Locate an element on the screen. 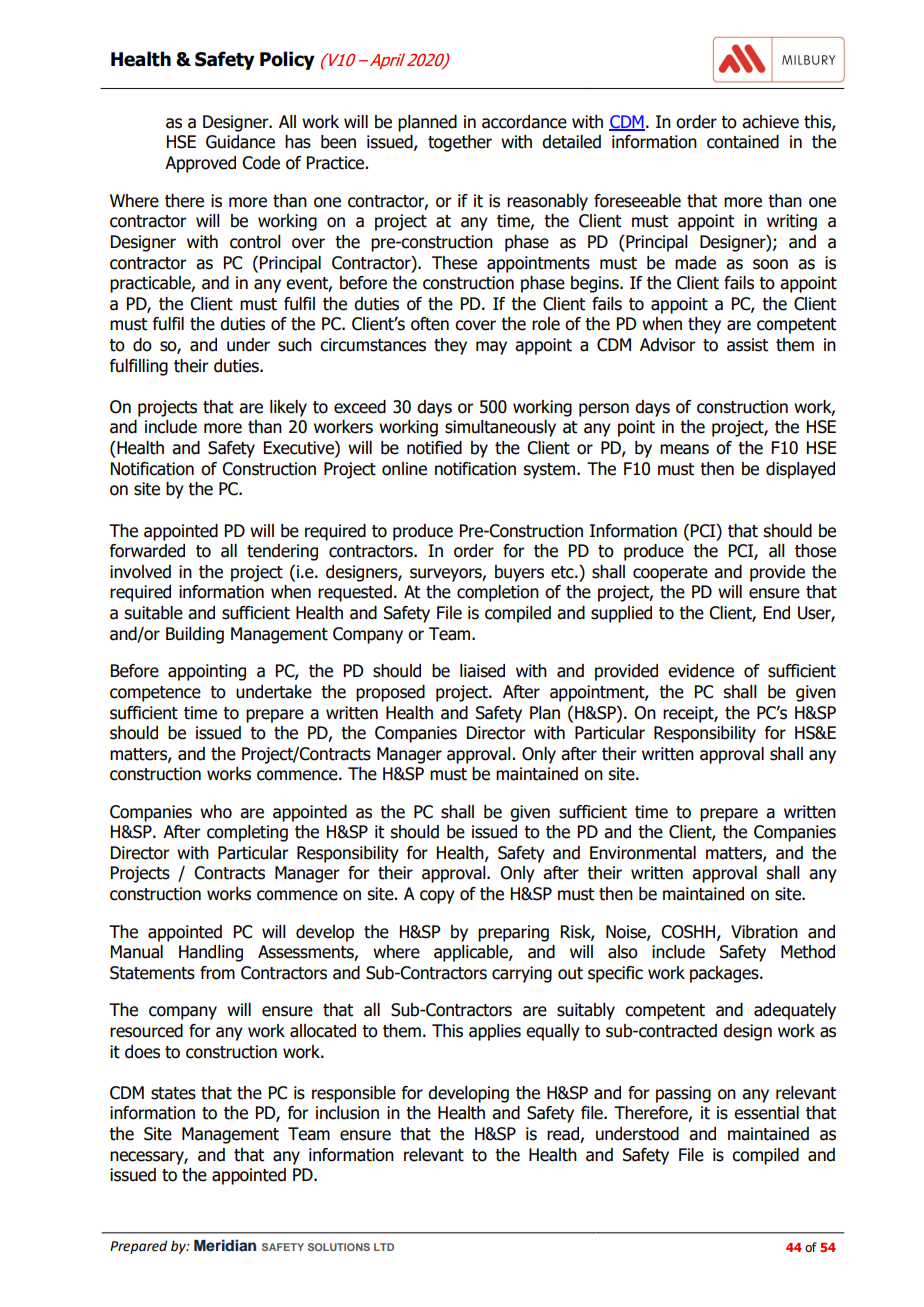  LTD is located at coordinates (384, 1247).
